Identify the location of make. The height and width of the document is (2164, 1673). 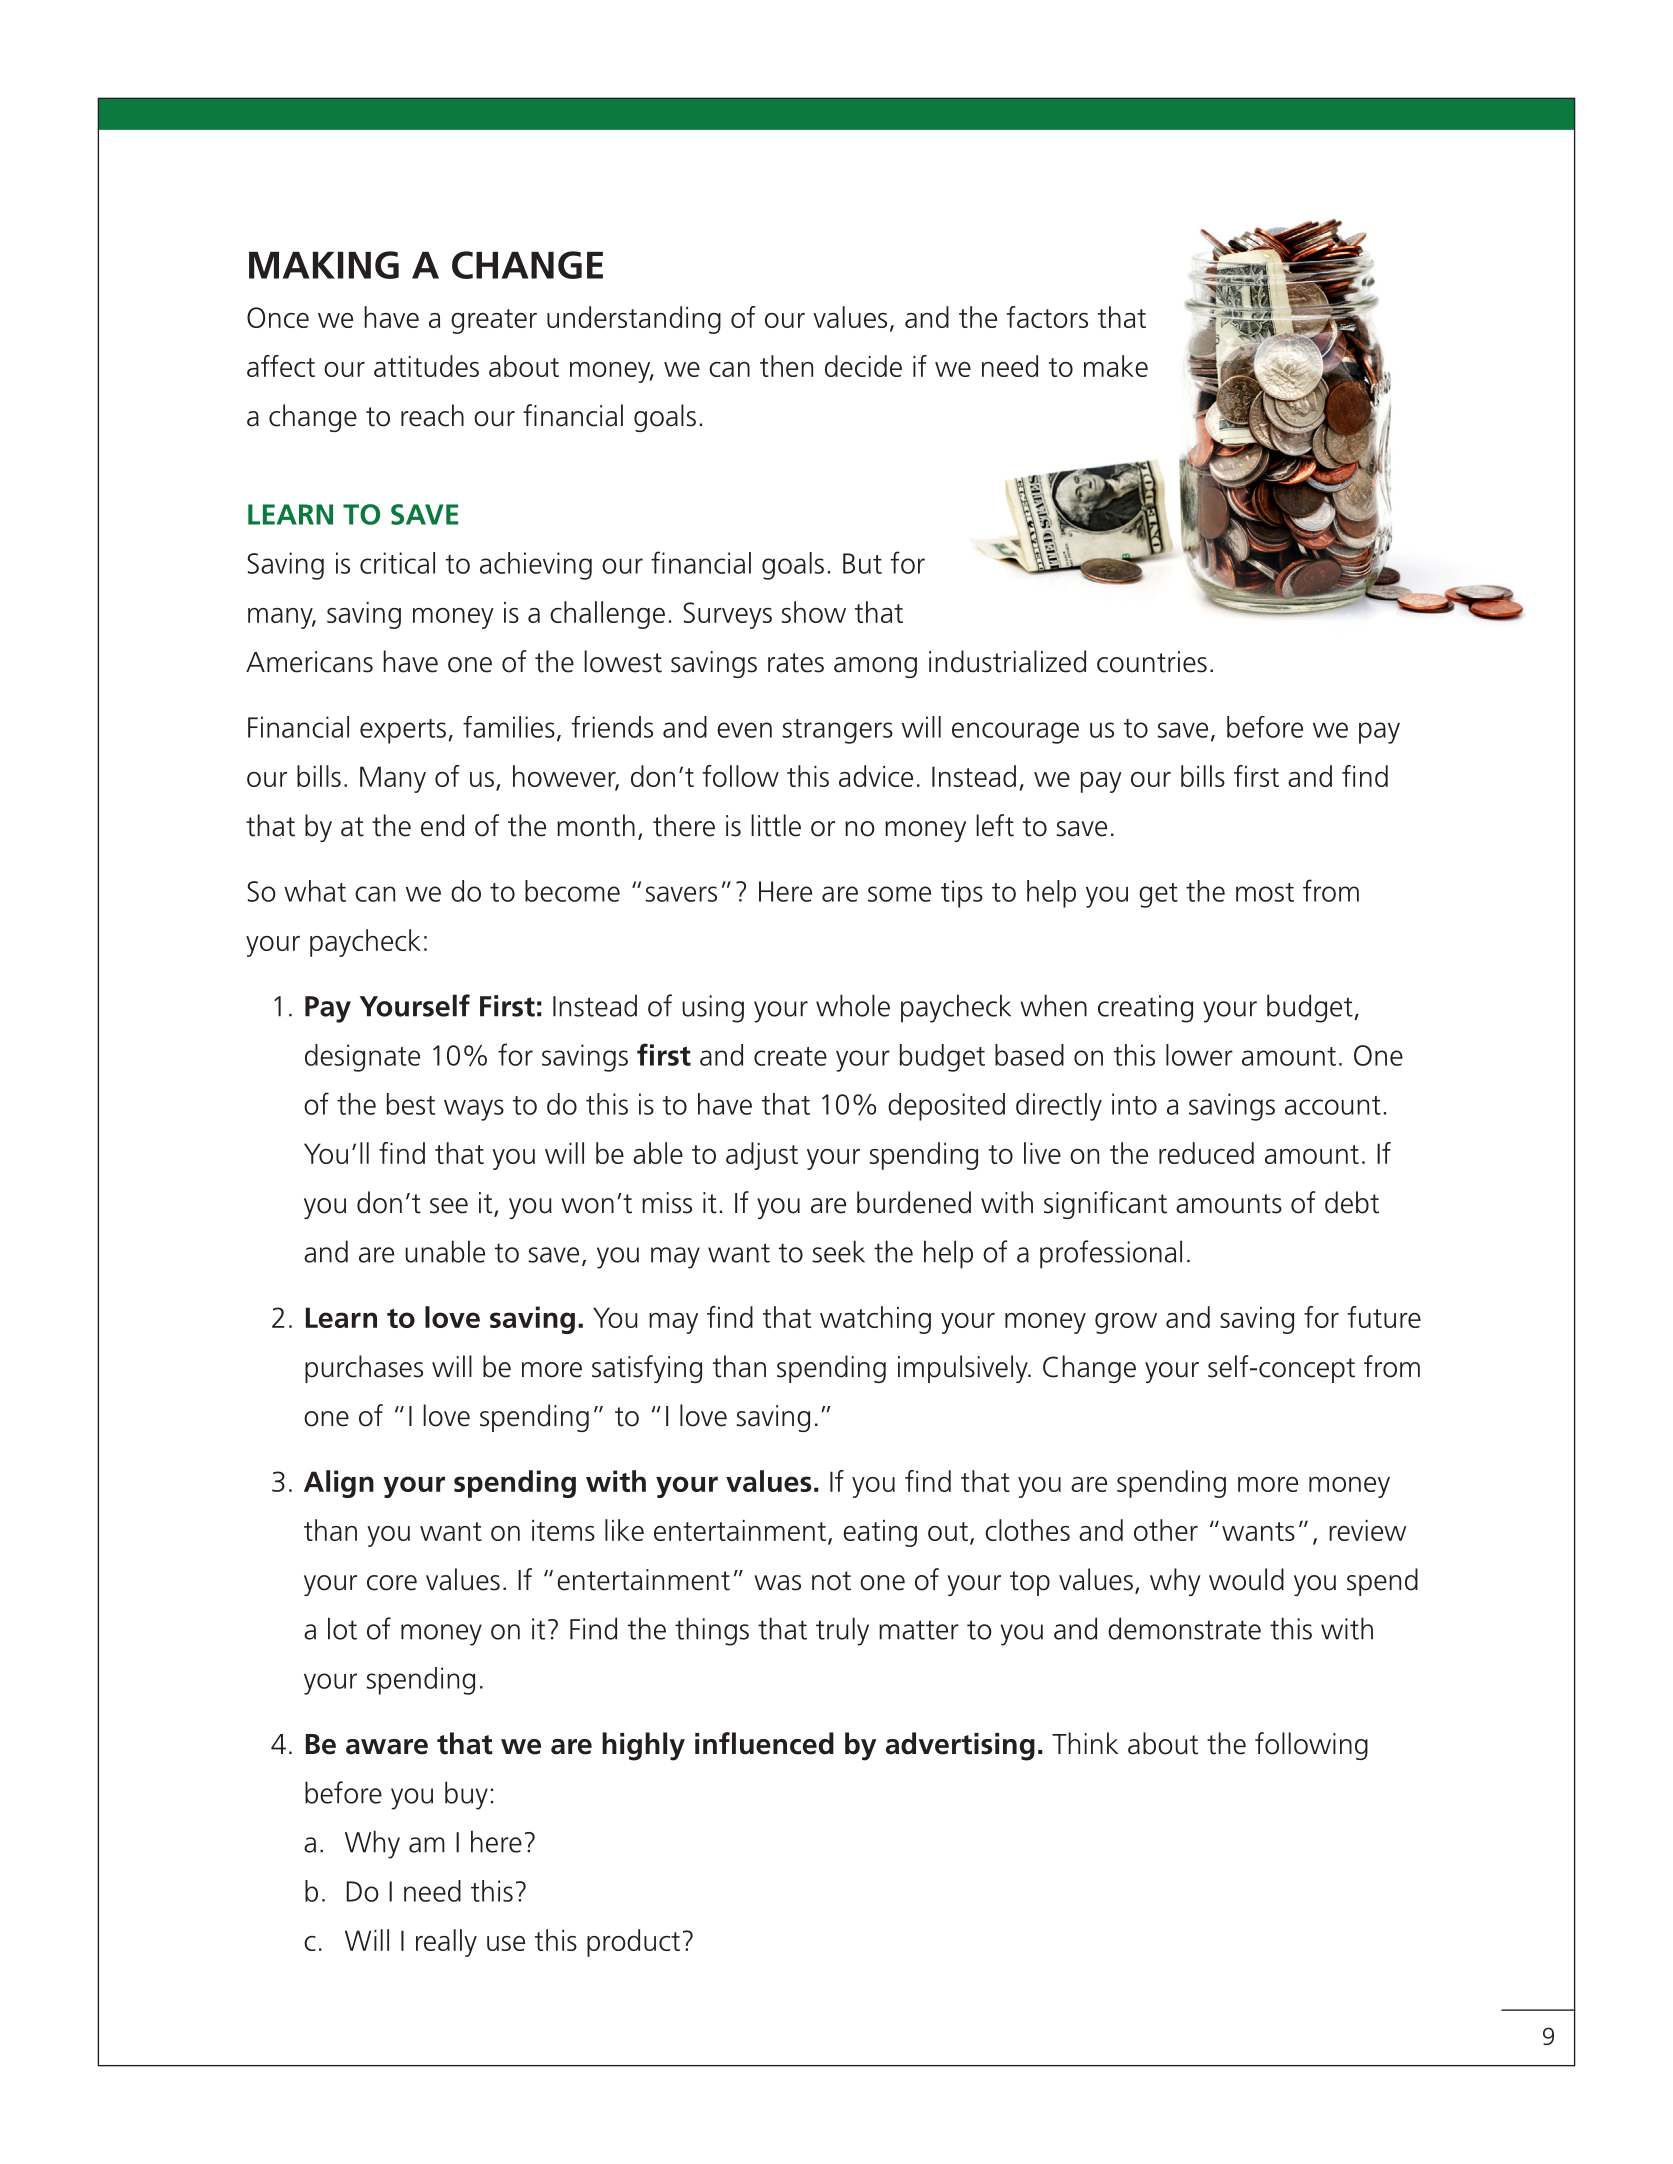
(1116, 366).
